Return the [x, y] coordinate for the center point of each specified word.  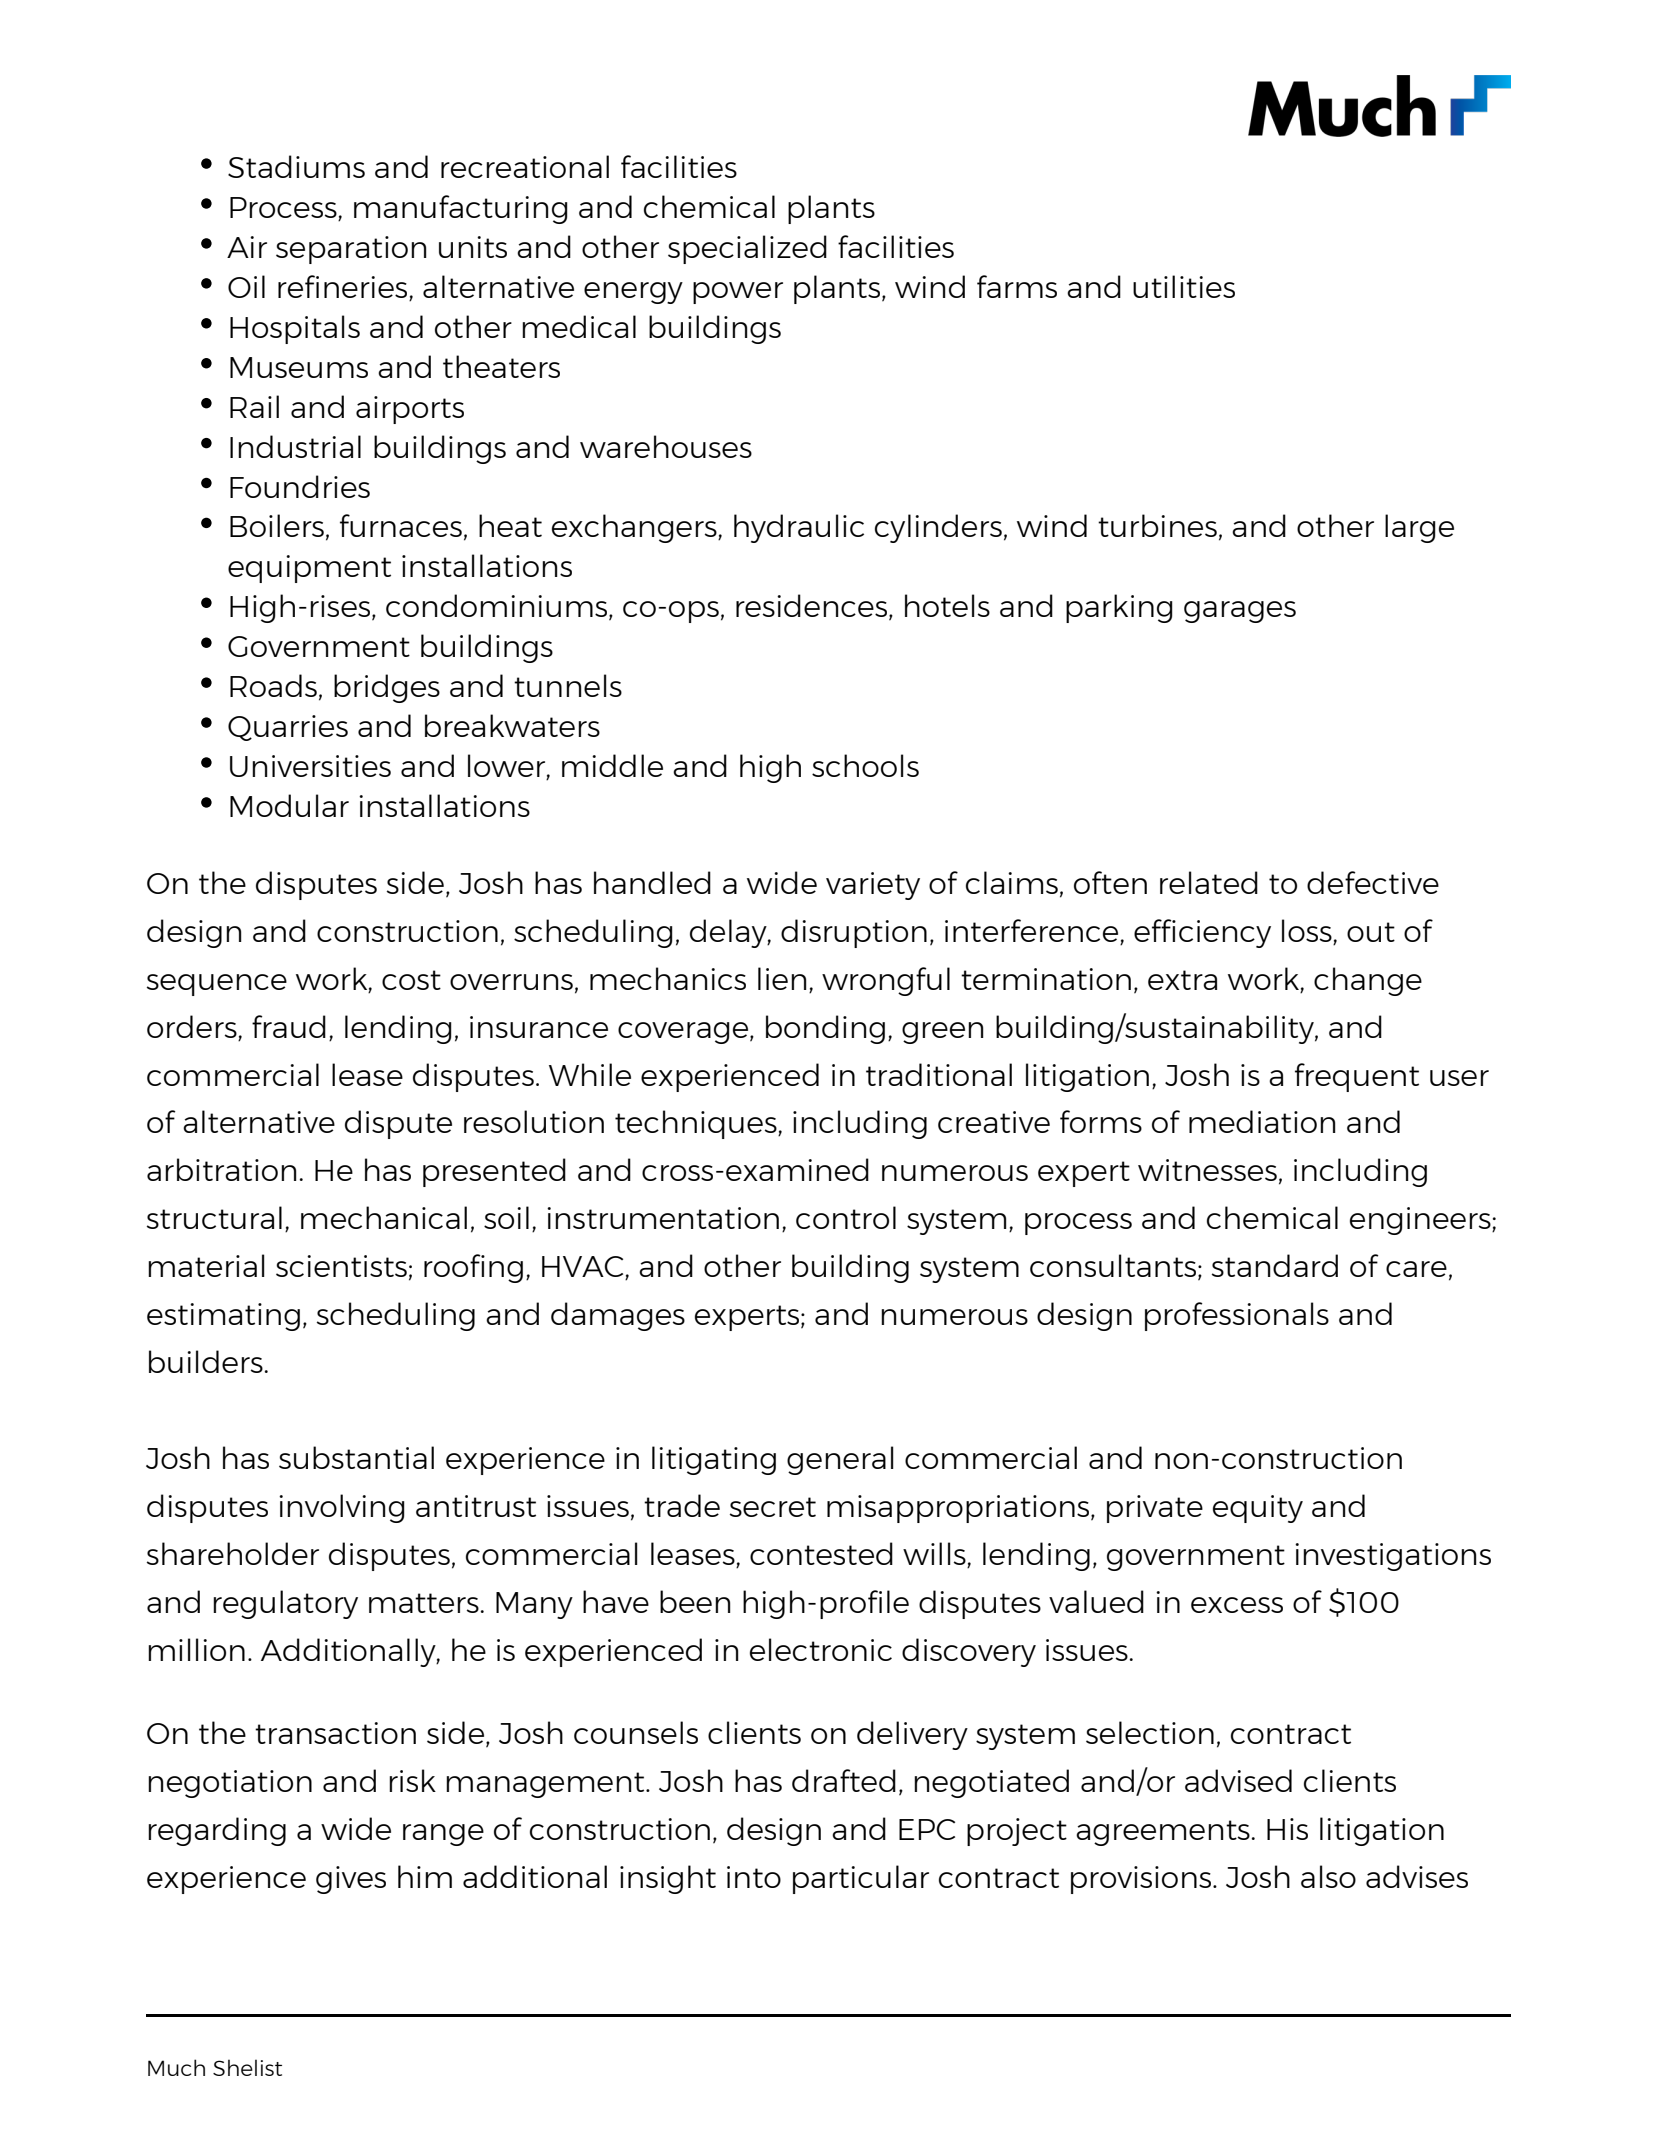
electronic [821, 1649]
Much [176, 2067]
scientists [341, 1266]
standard [1275, 1265]
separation [351, 250]
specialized [747, 249]
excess [1237, 1605]
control [846, 1217]
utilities [1184, 286]
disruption [854, 933]
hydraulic [799, 528]
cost [411, 980]
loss [1307, 930]
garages [1240, 612]
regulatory [285, 1604]
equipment [309, 569]
